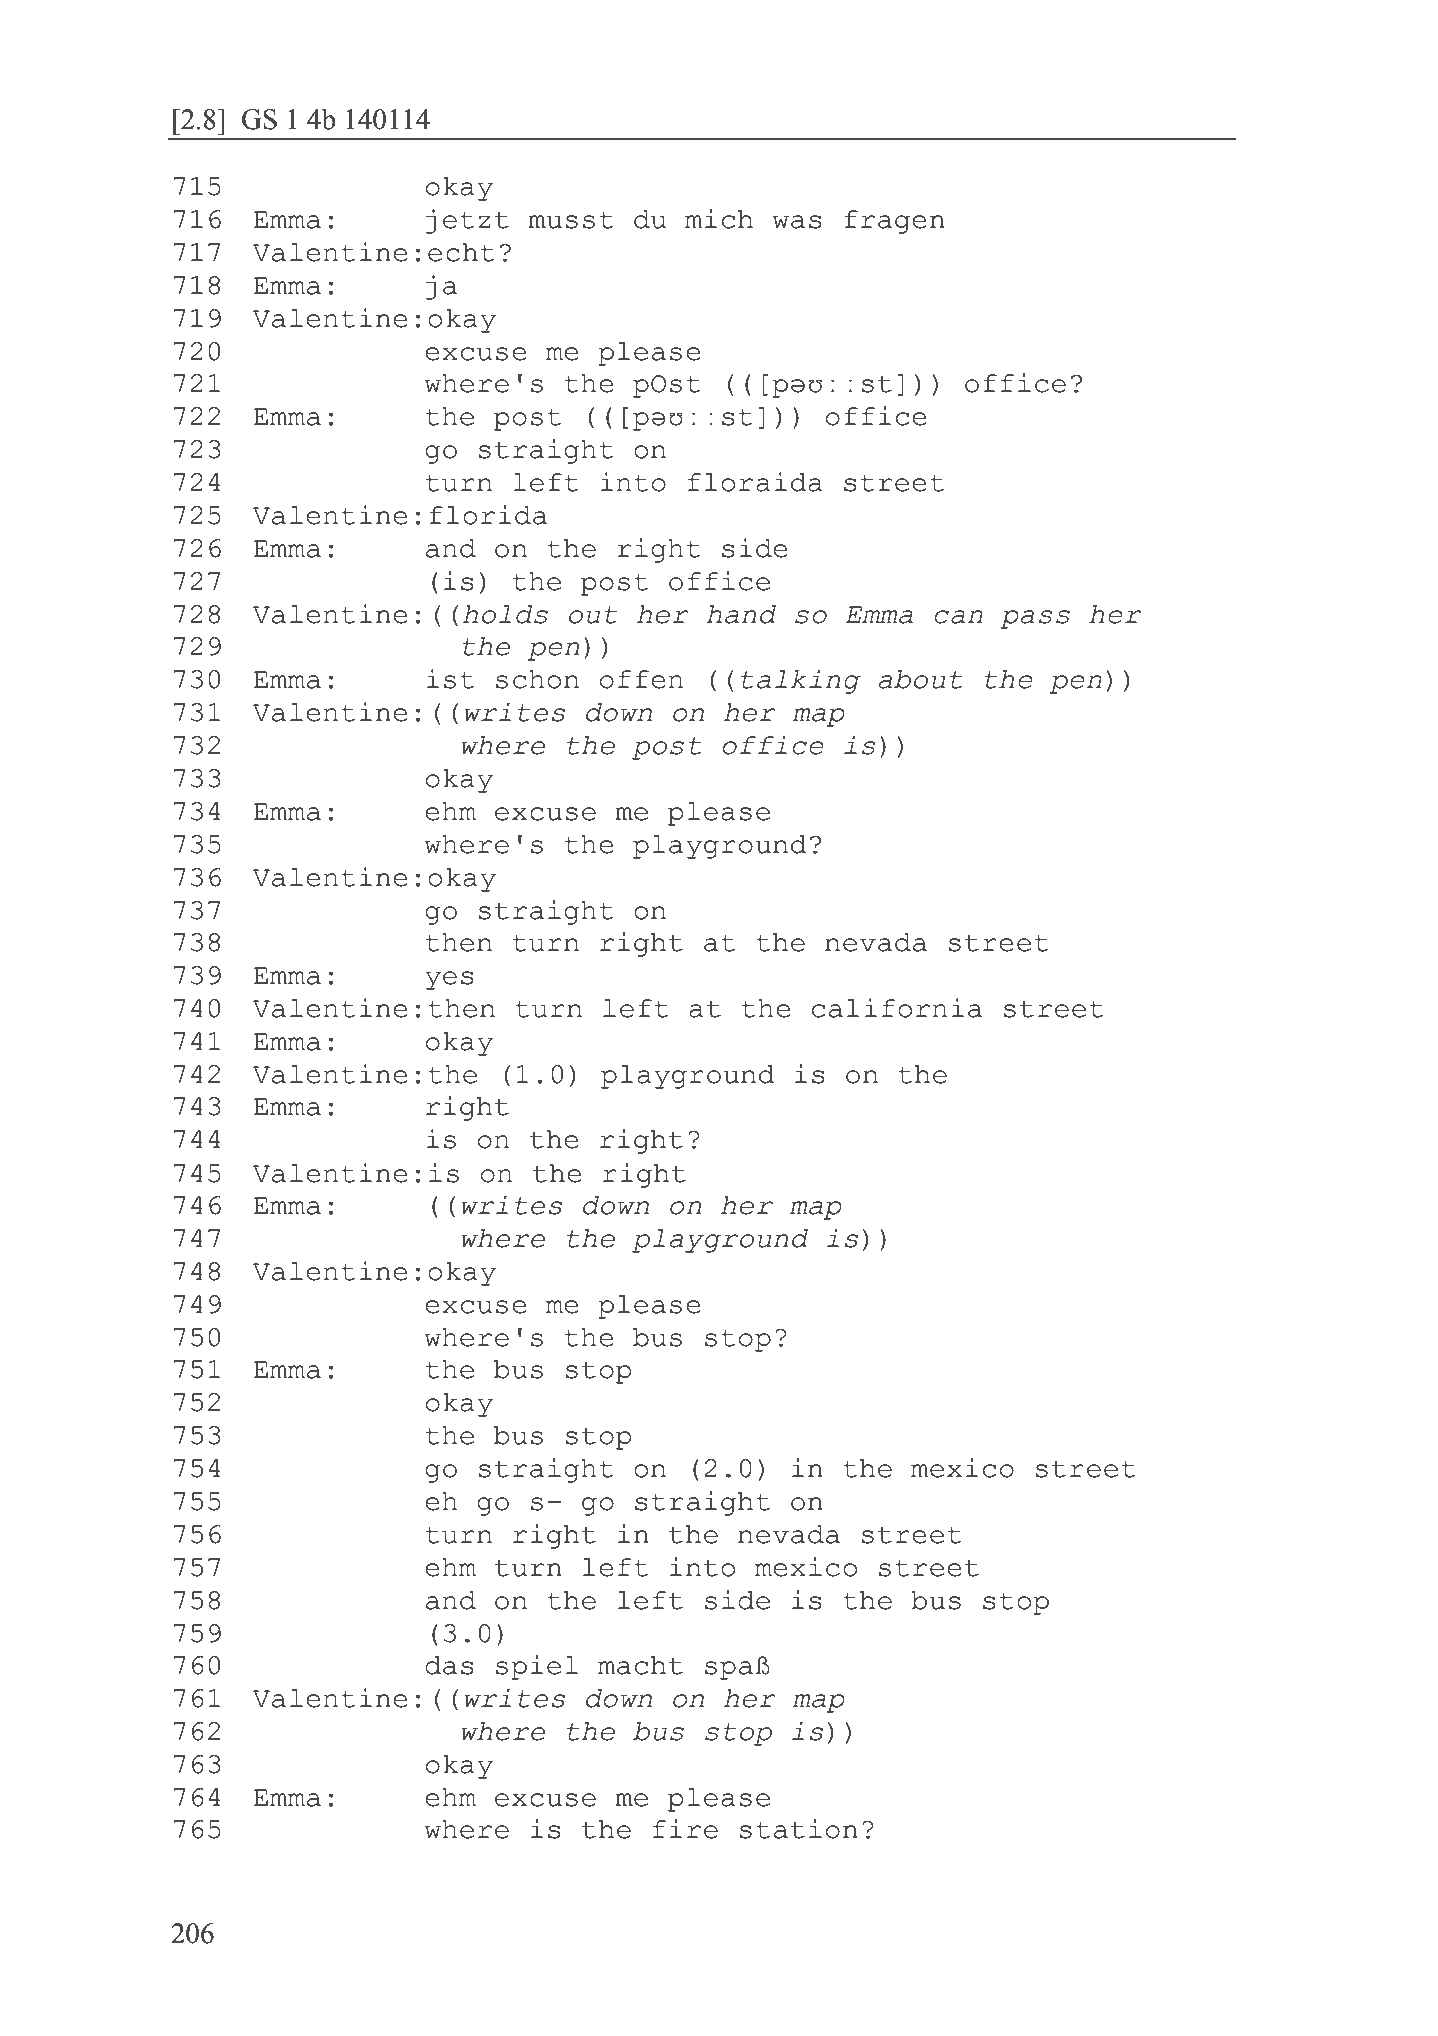 The width and height of the document is (1438, 2036). Describe the element at coordinates (741, 614) in the document. I see `hand` at that location.
